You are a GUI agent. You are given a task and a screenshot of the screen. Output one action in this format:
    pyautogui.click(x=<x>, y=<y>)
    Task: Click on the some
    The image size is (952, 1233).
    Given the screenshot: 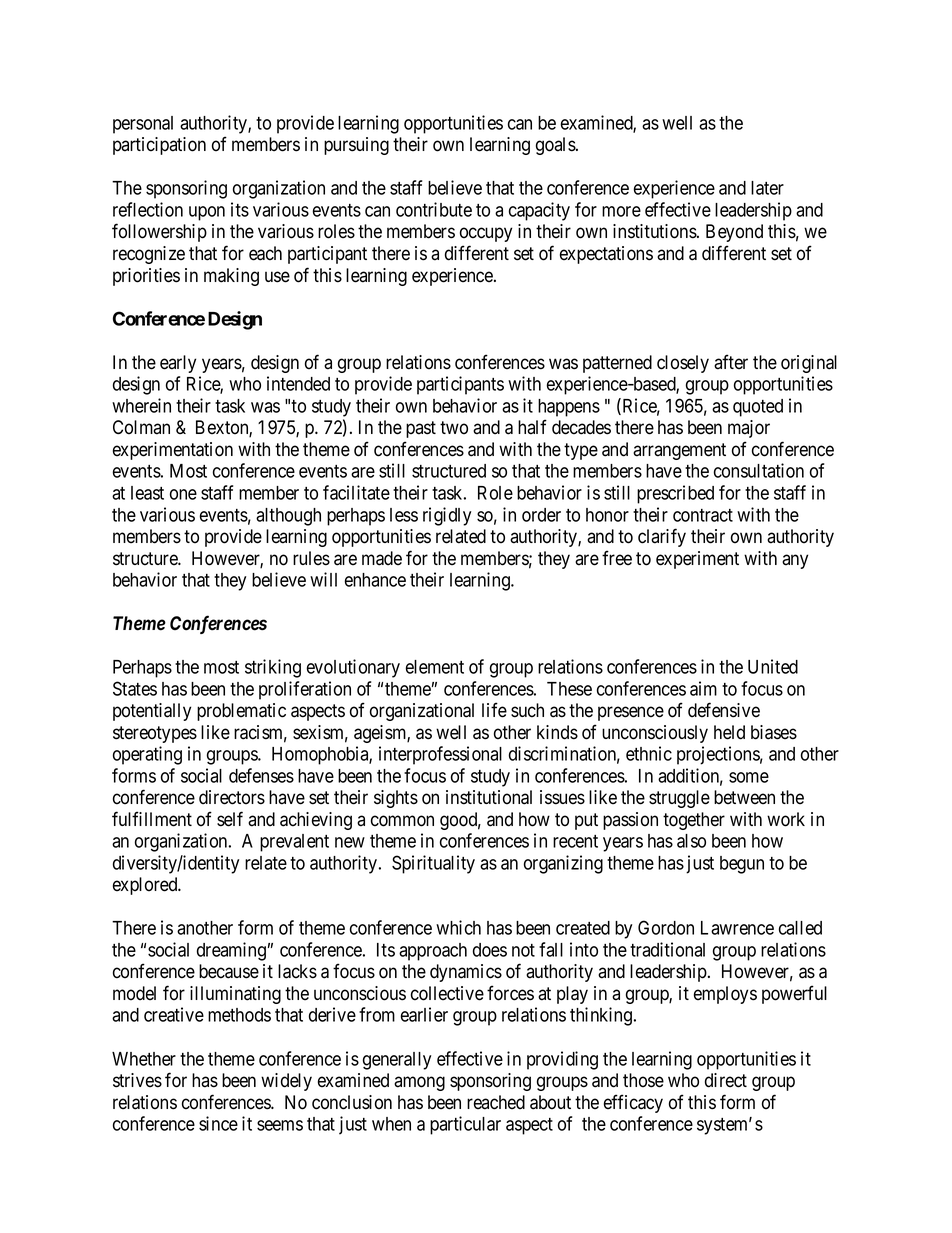 What is the action you would take?
    pyautogui.click(x=749, y=777)
